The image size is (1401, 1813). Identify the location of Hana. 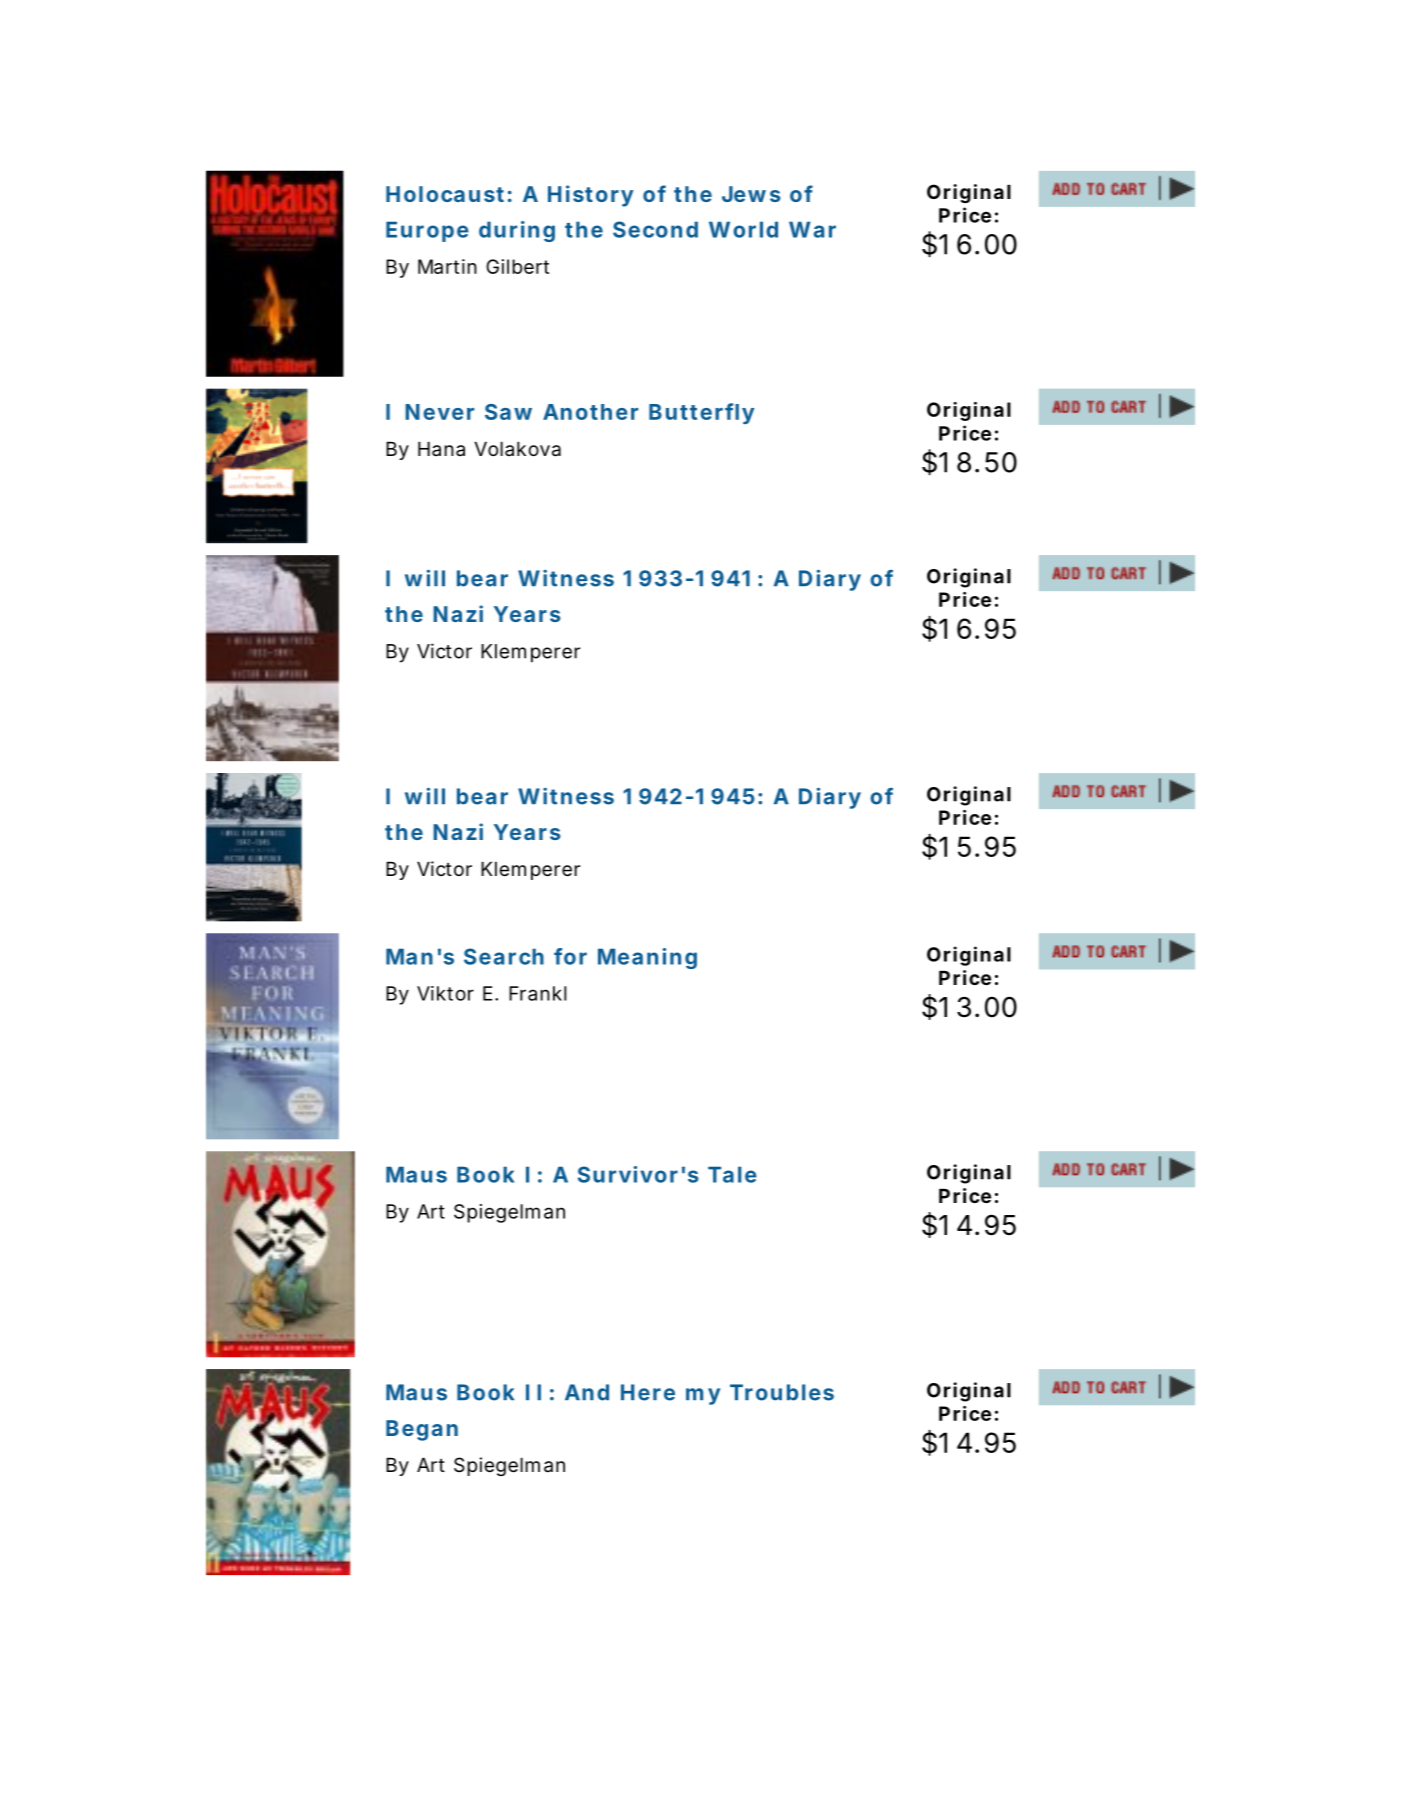
(441, 449).
